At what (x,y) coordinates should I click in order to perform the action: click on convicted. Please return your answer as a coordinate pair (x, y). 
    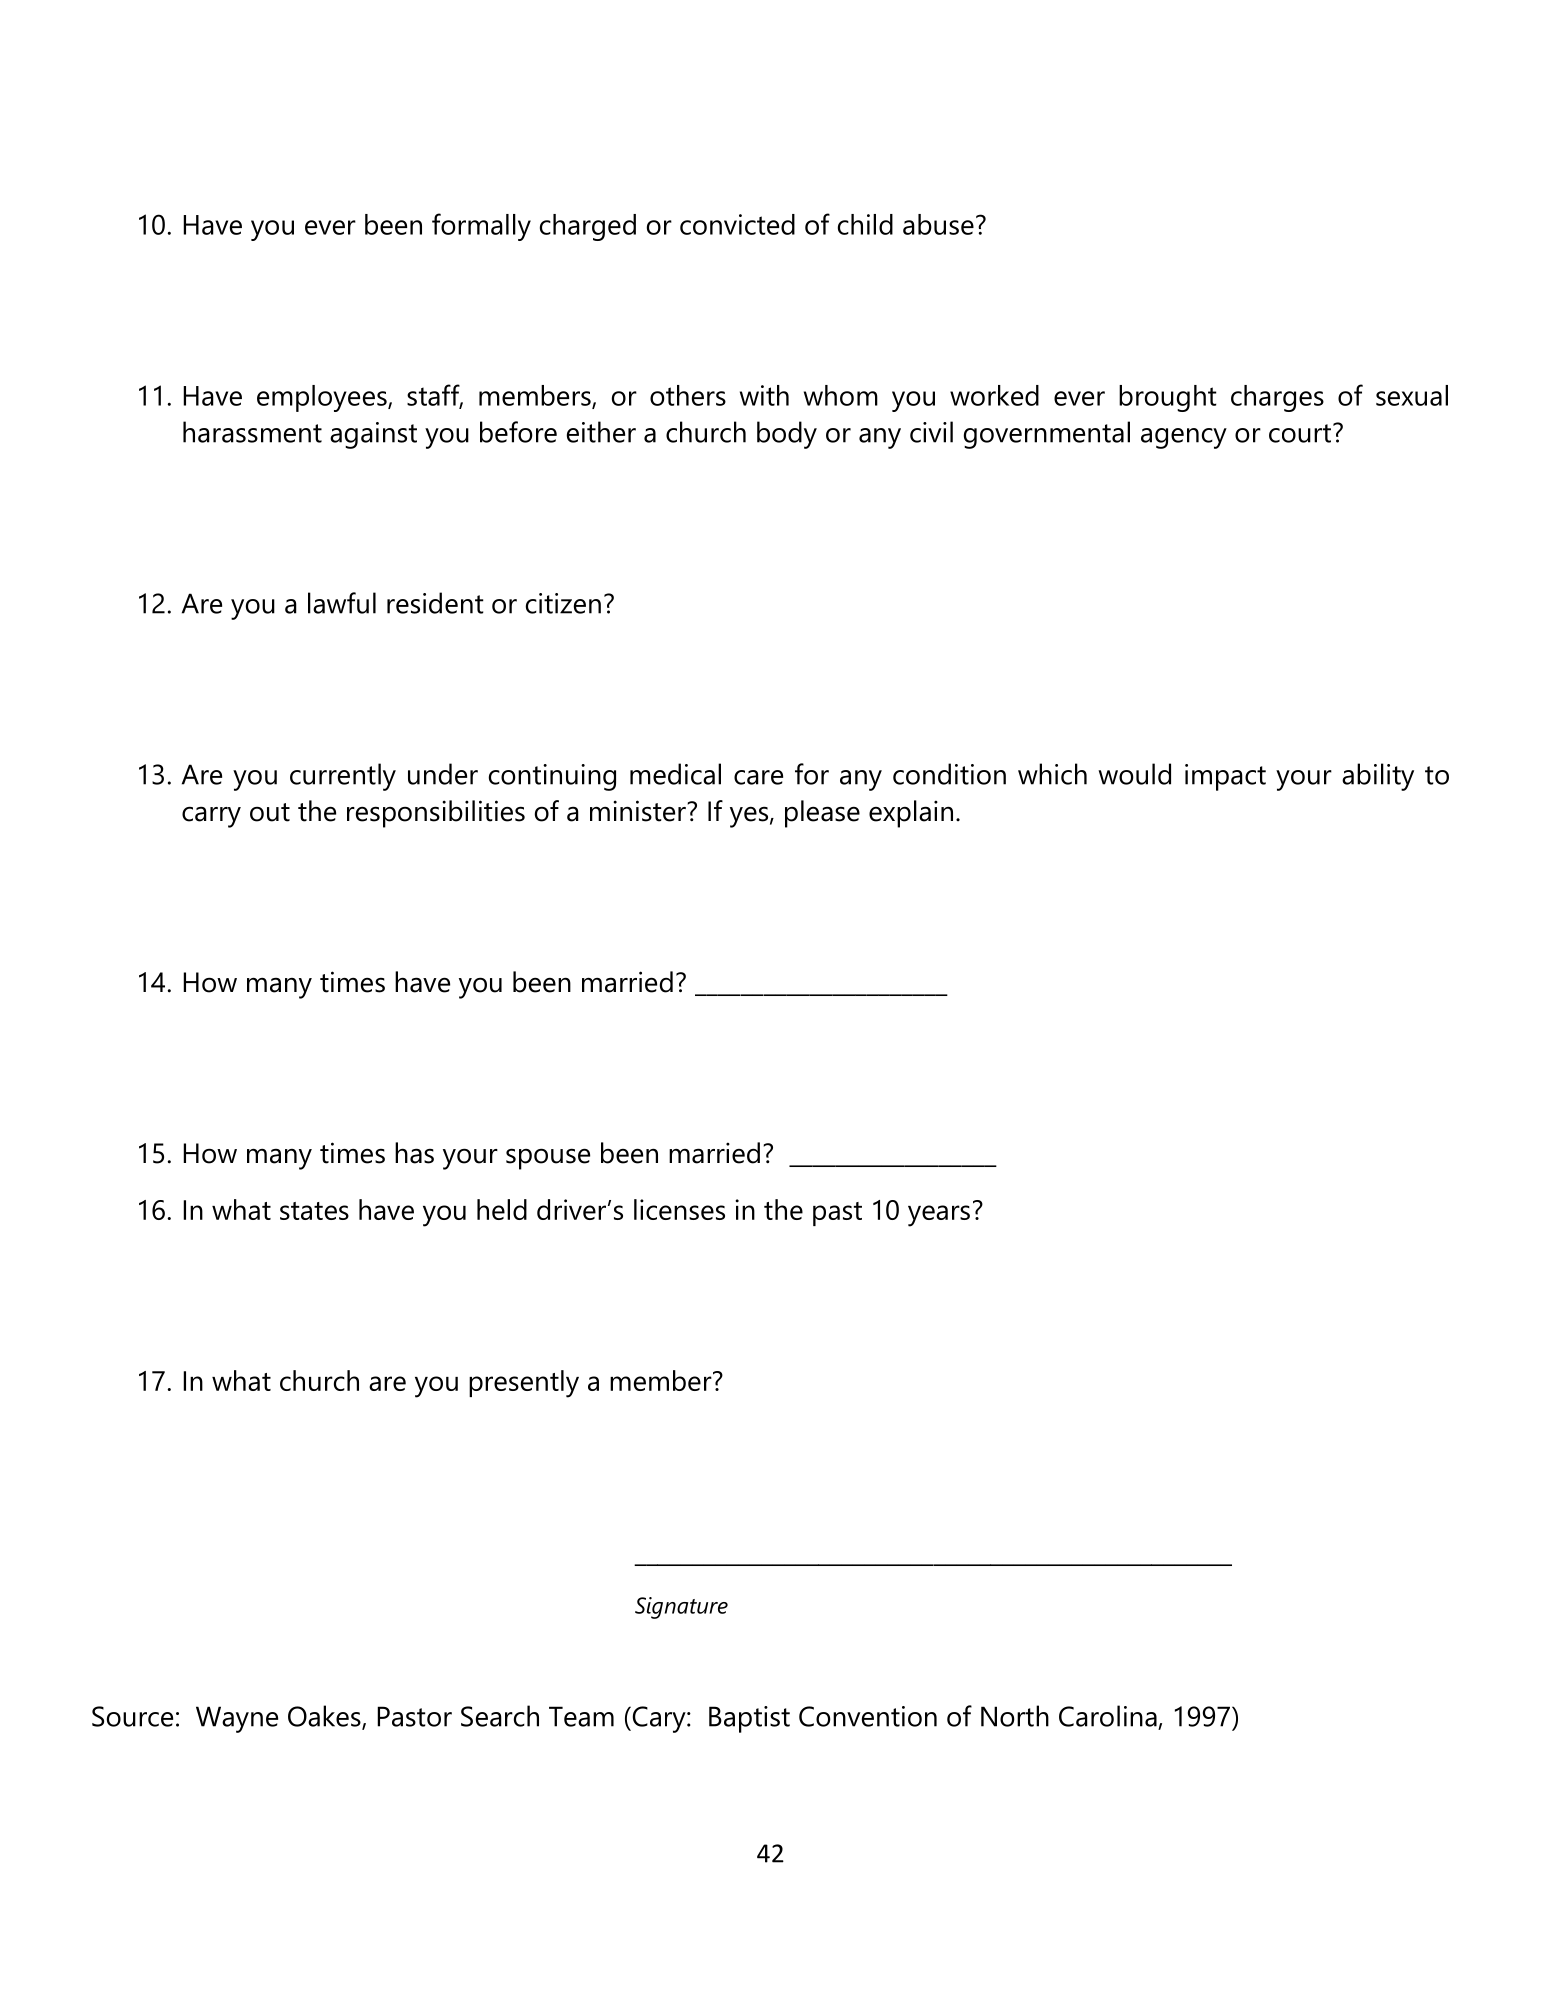
    Looking at the image, I should click on (737, 224).
